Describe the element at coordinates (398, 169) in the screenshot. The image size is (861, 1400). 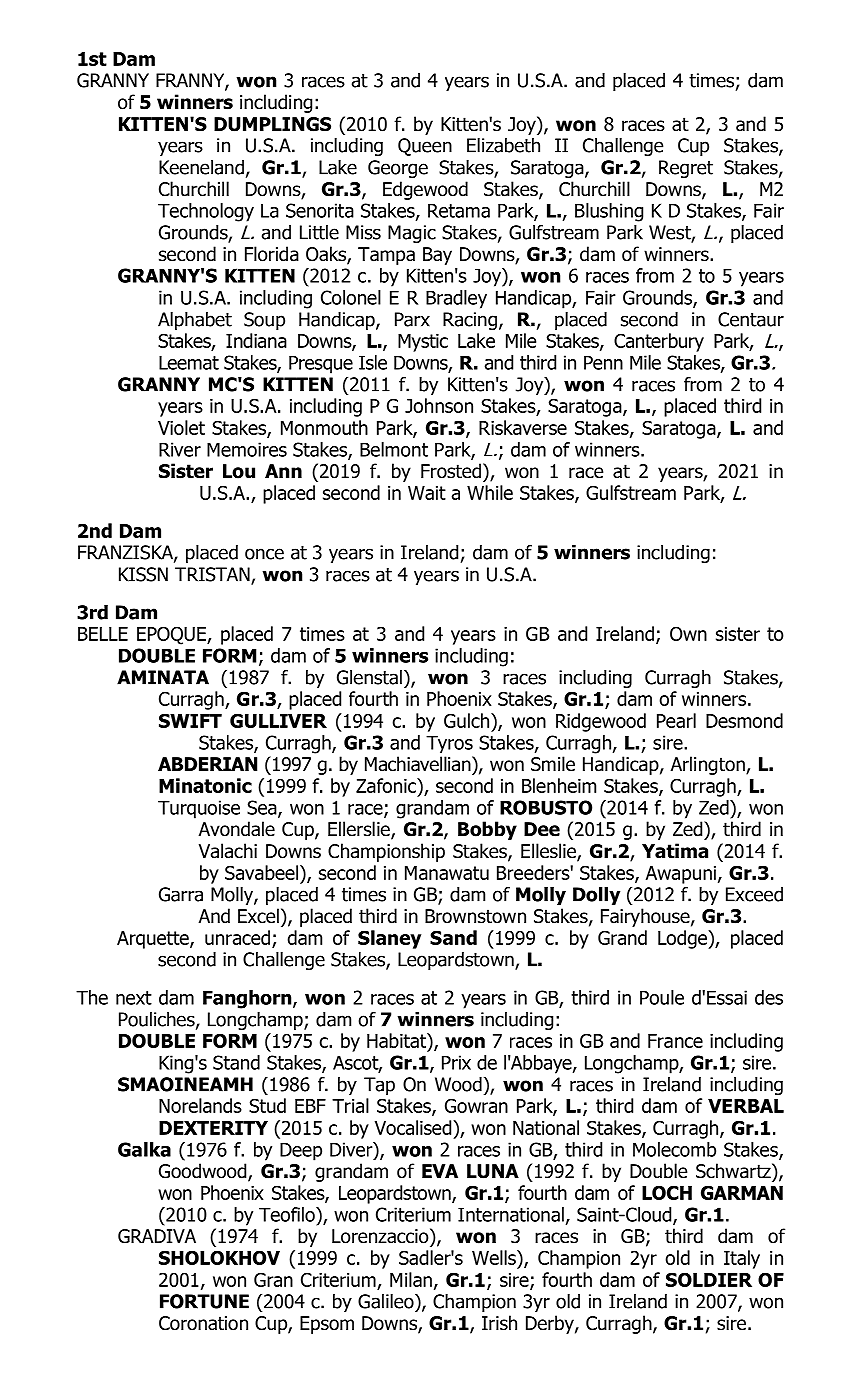
I see `George` at that location.
